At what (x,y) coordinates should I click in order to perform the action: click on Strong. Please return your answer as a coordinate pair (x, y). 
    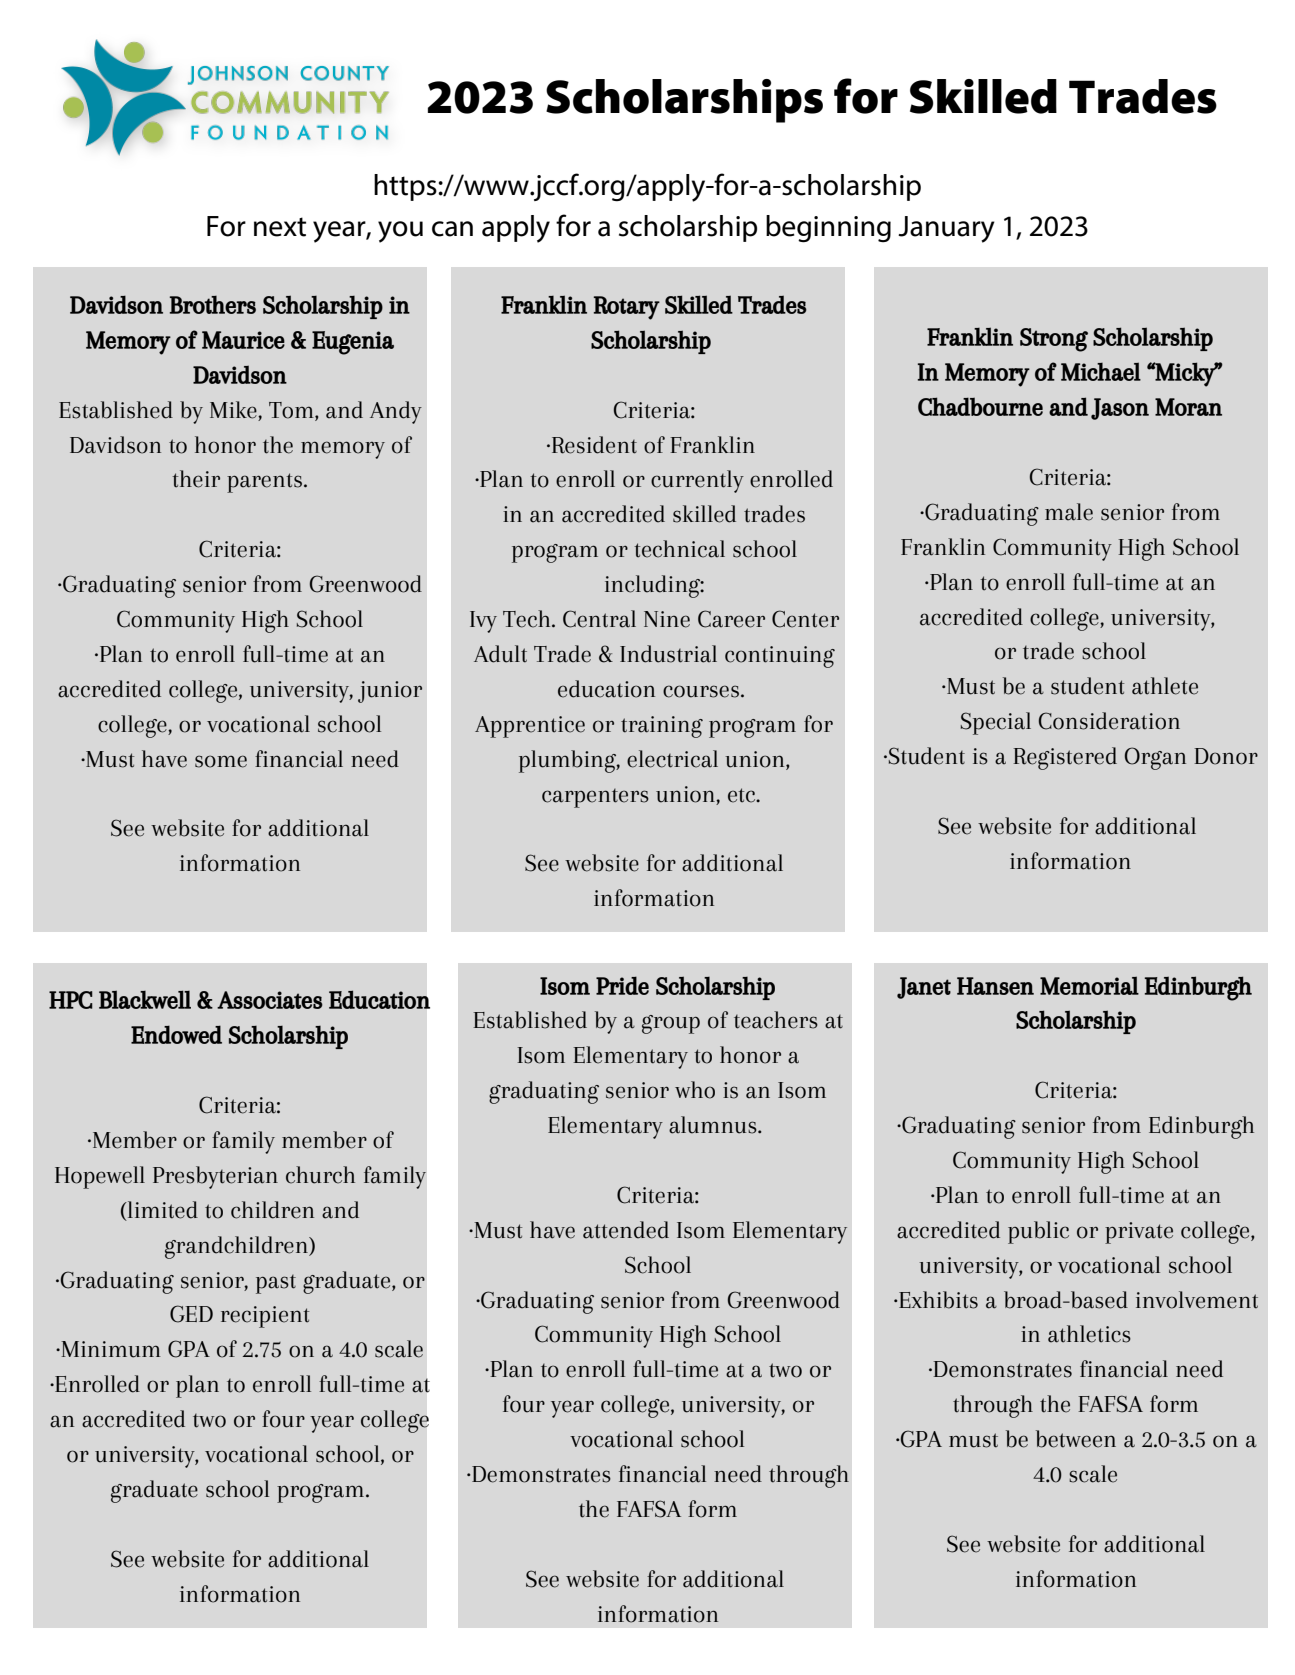
    Looking at the image, I should click on (1054, 340).
